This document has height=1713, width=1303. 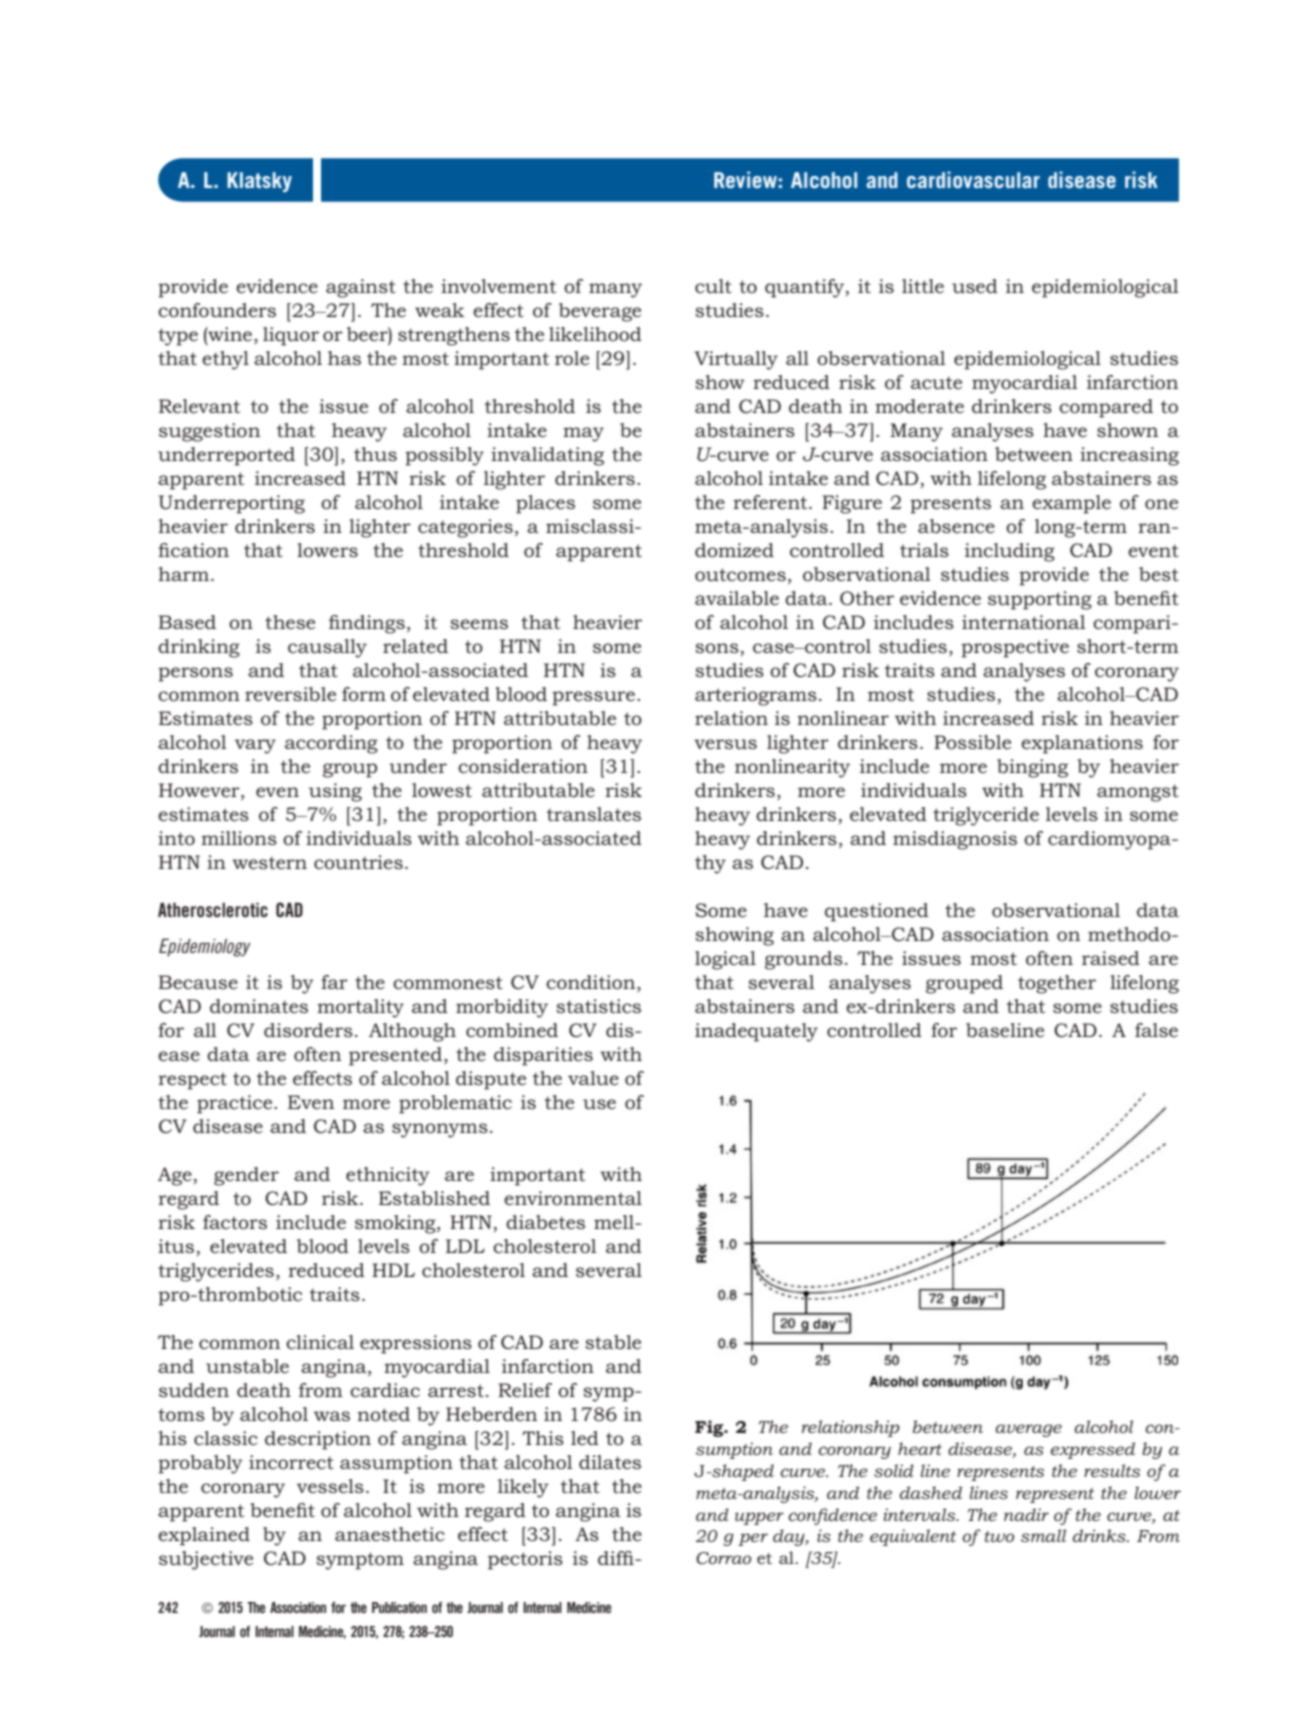 I want to click on translates, so click(x=594, y=814).
